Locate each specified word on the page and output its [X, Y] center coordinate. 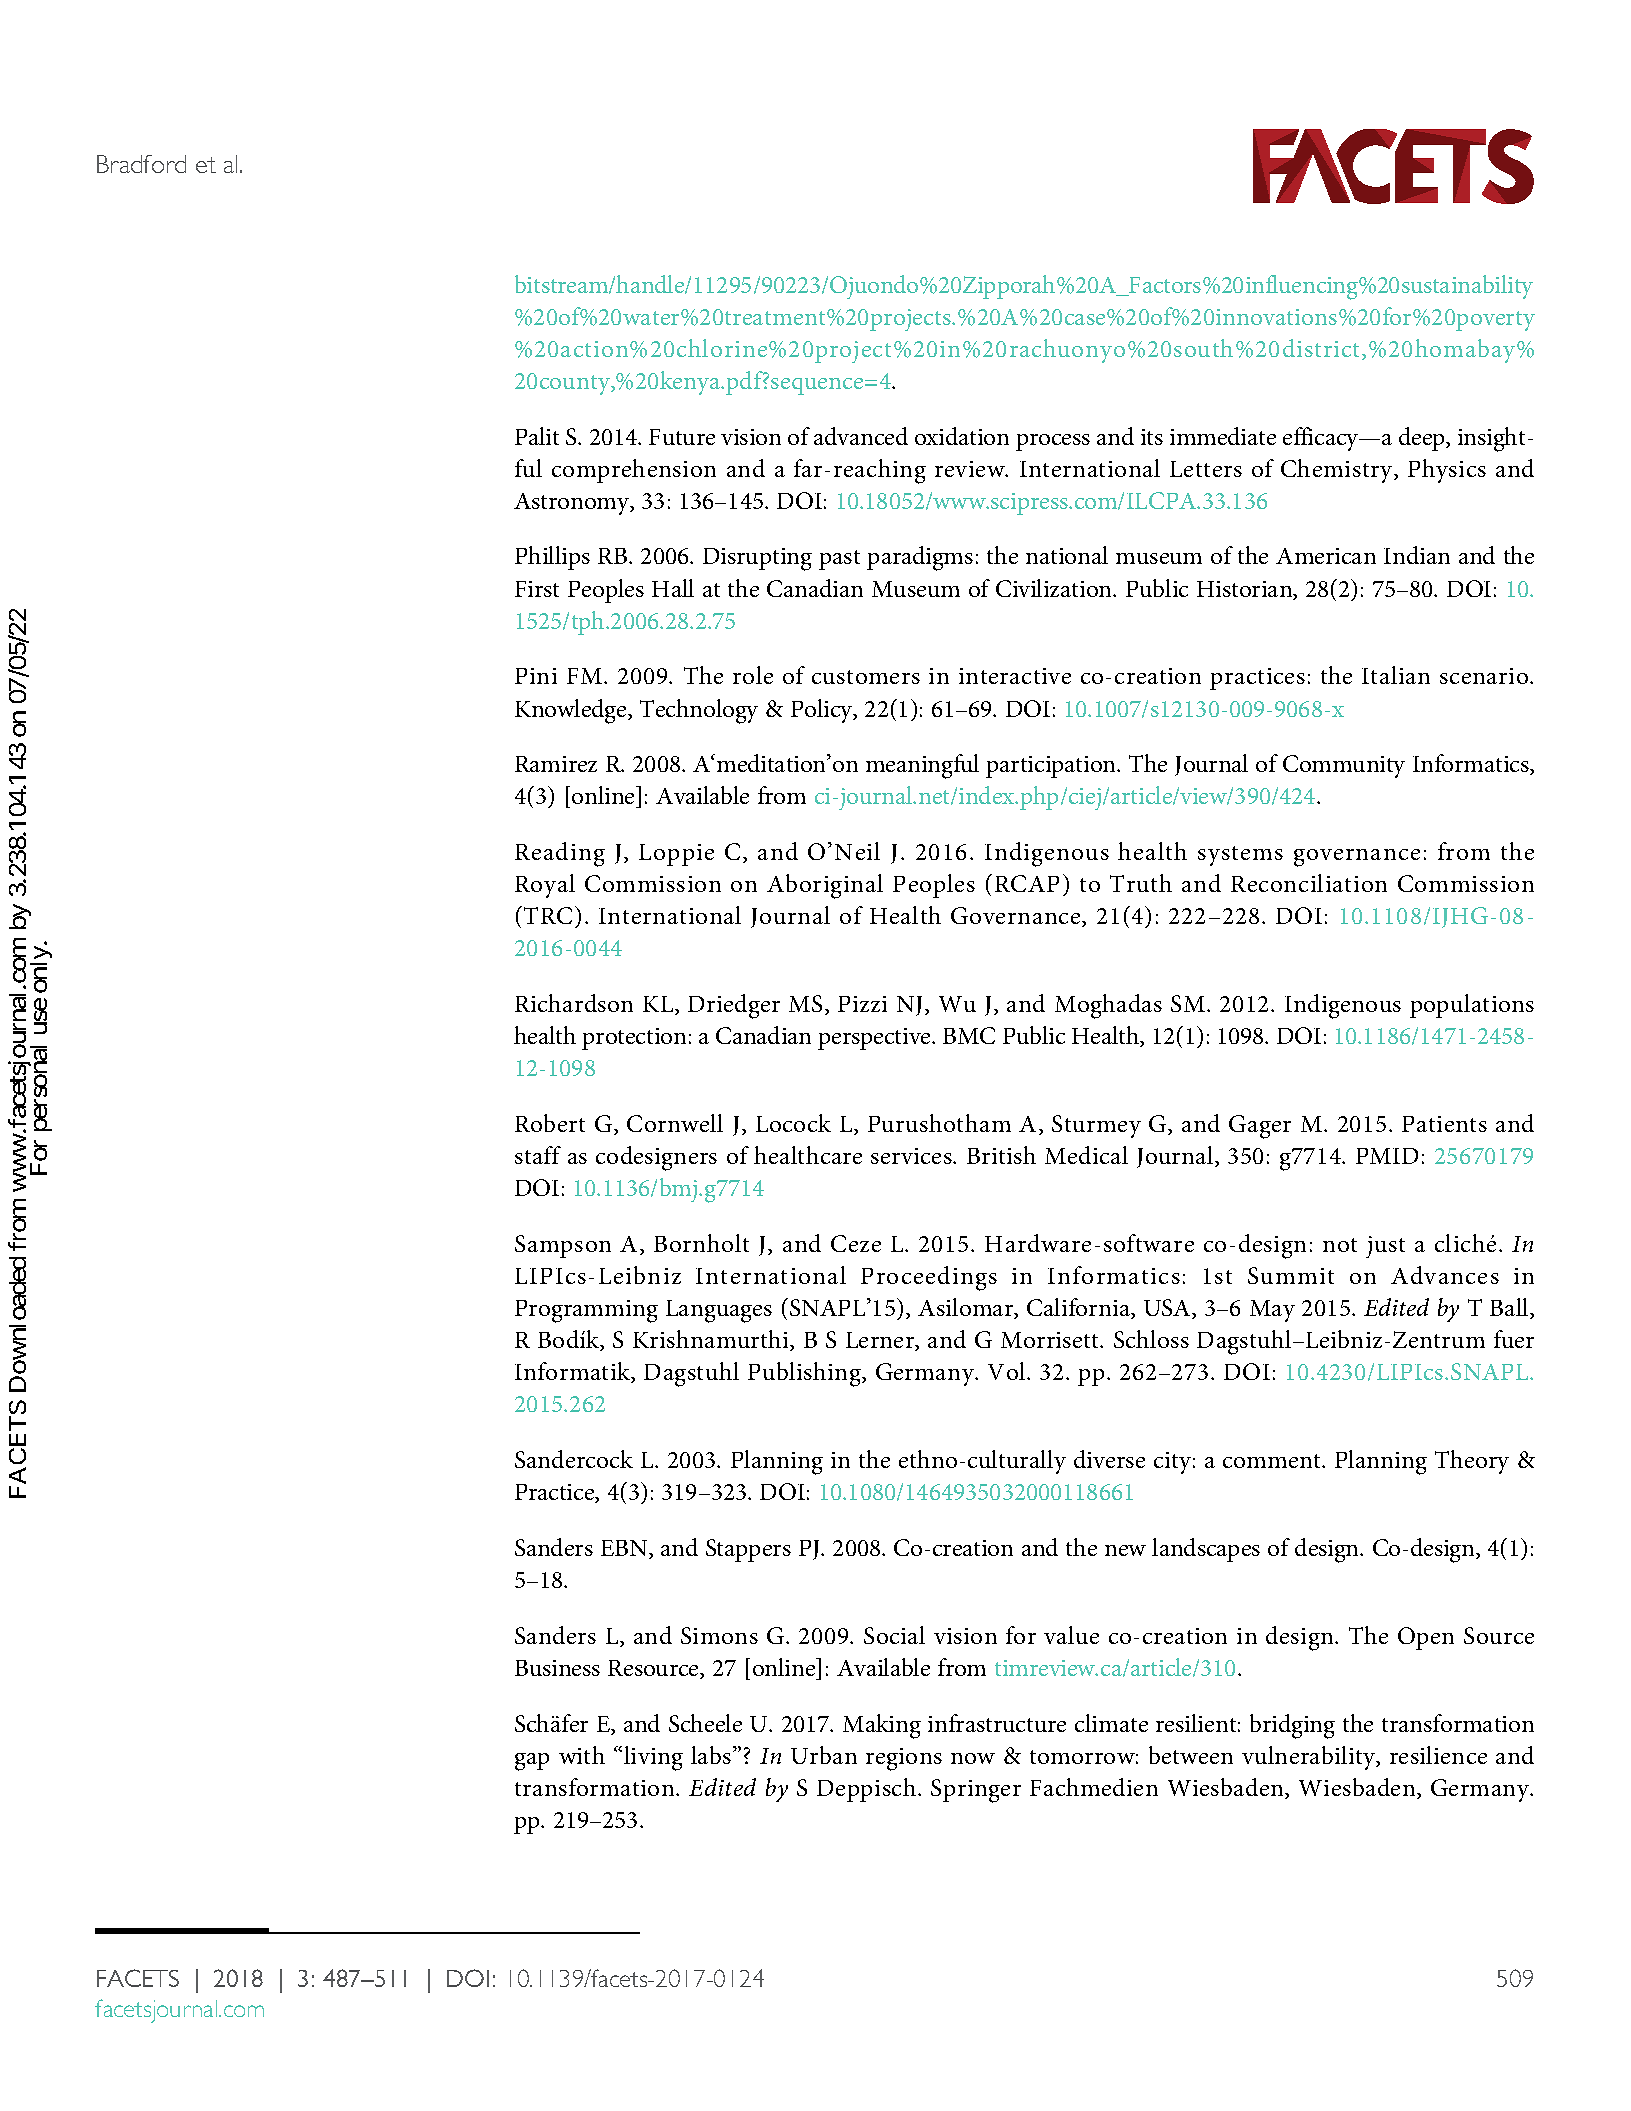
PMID [1387, 1156]
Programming [586, 1311]
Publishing [806, 1374]
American [1326, 556]
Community [1344, 766]
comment [1273, 1461]
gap [532, 1762]
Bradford [141, 164]
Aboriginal [825, 886]
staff [538, 1155]
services [912, 1156]
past [839, 560]
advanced [861, 436]
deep [1423, 439]
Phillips [552, 558]
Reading [560, 854]
